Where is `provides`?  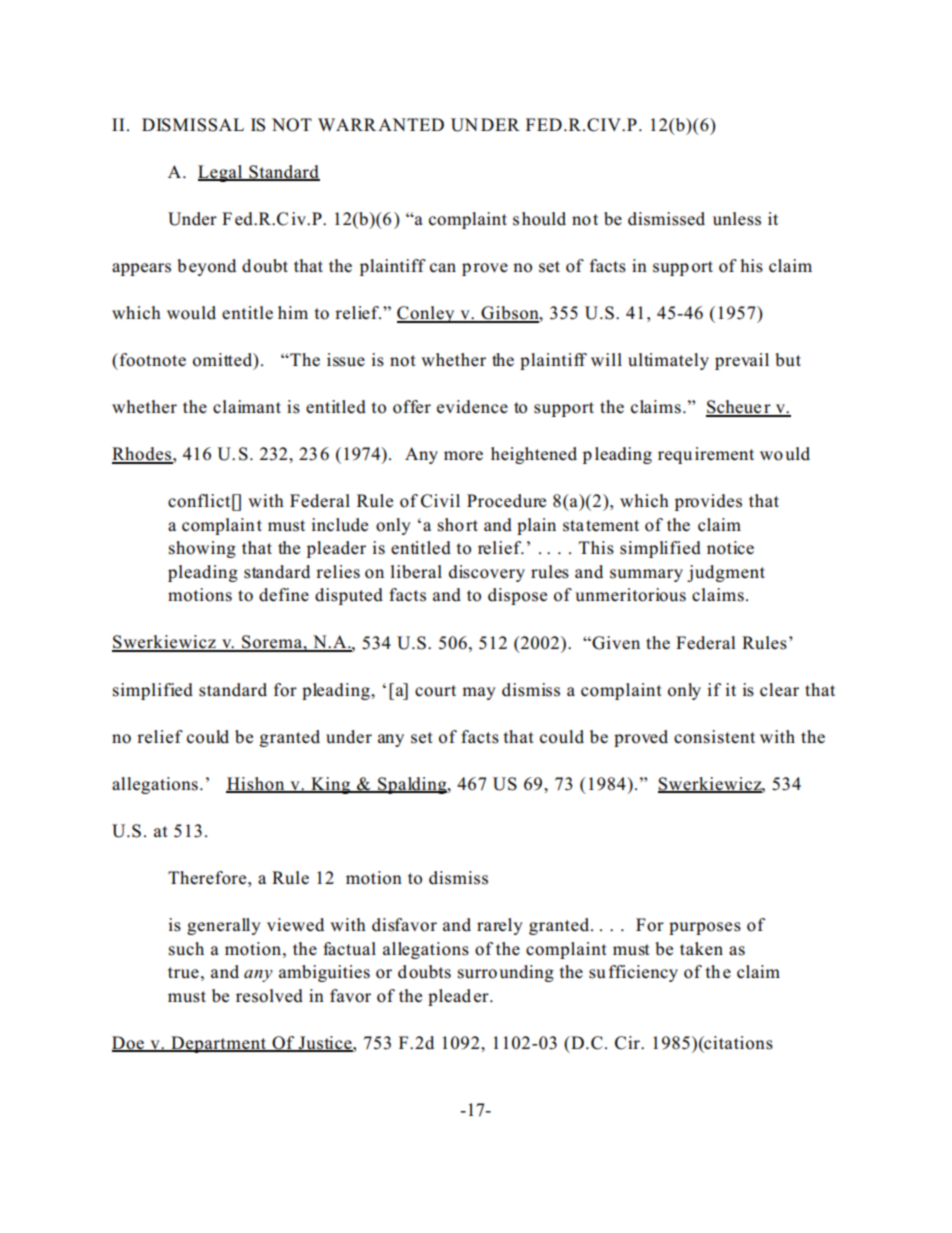
provides is located at coordinates (708, 502).
